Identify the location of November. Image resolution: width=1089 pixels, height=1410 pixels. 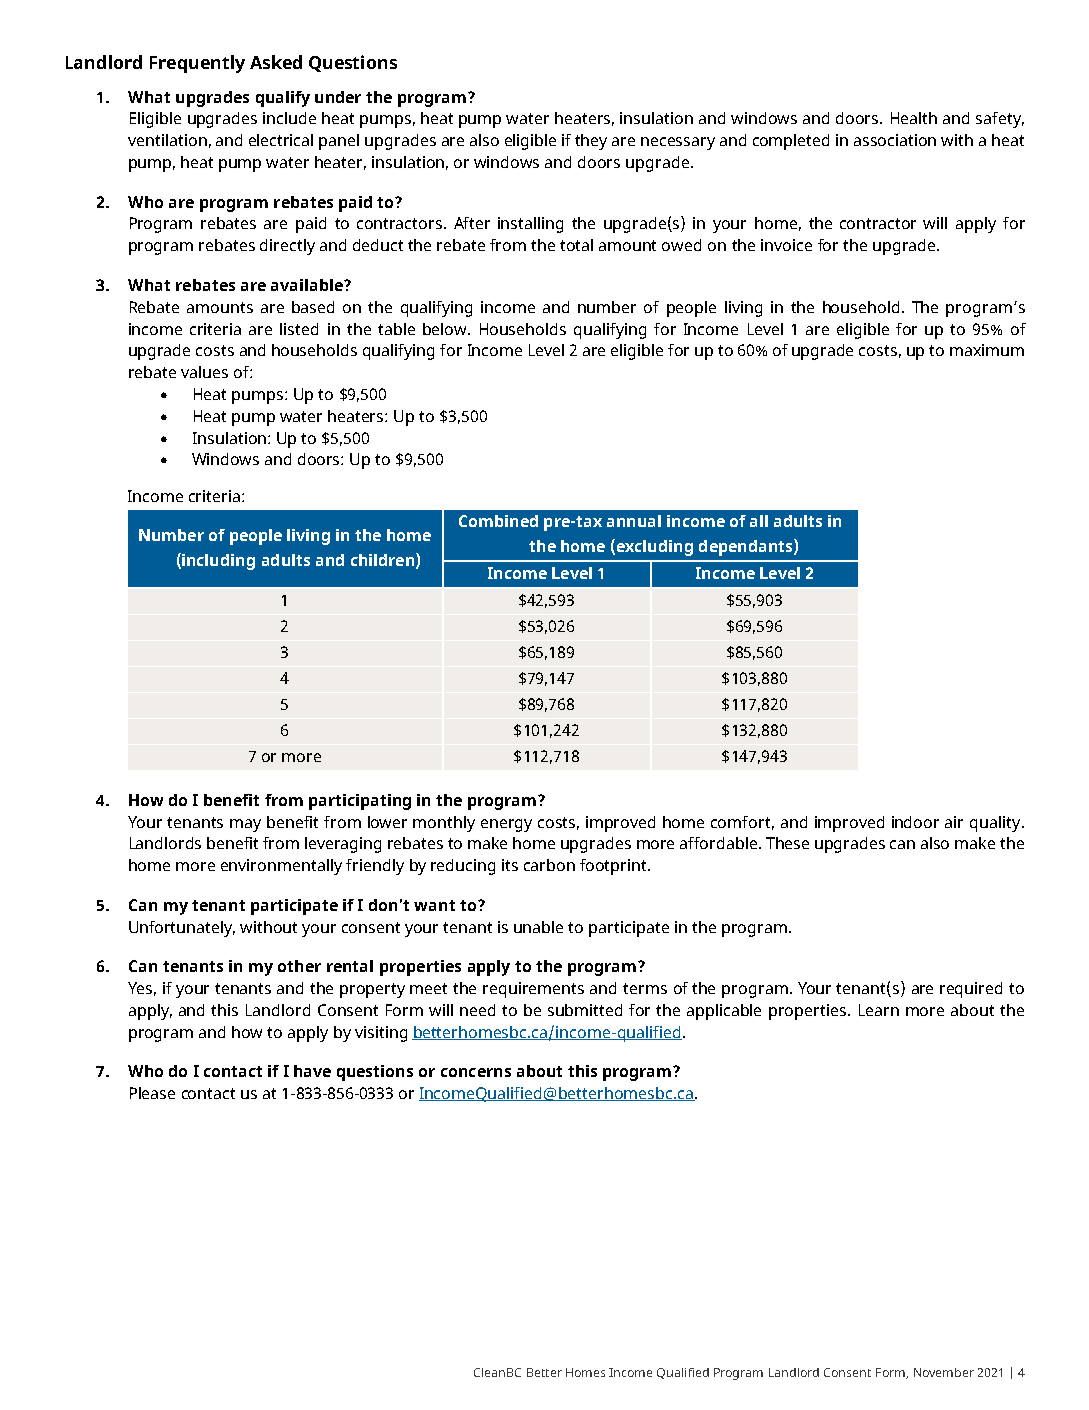
(944, 1372).
